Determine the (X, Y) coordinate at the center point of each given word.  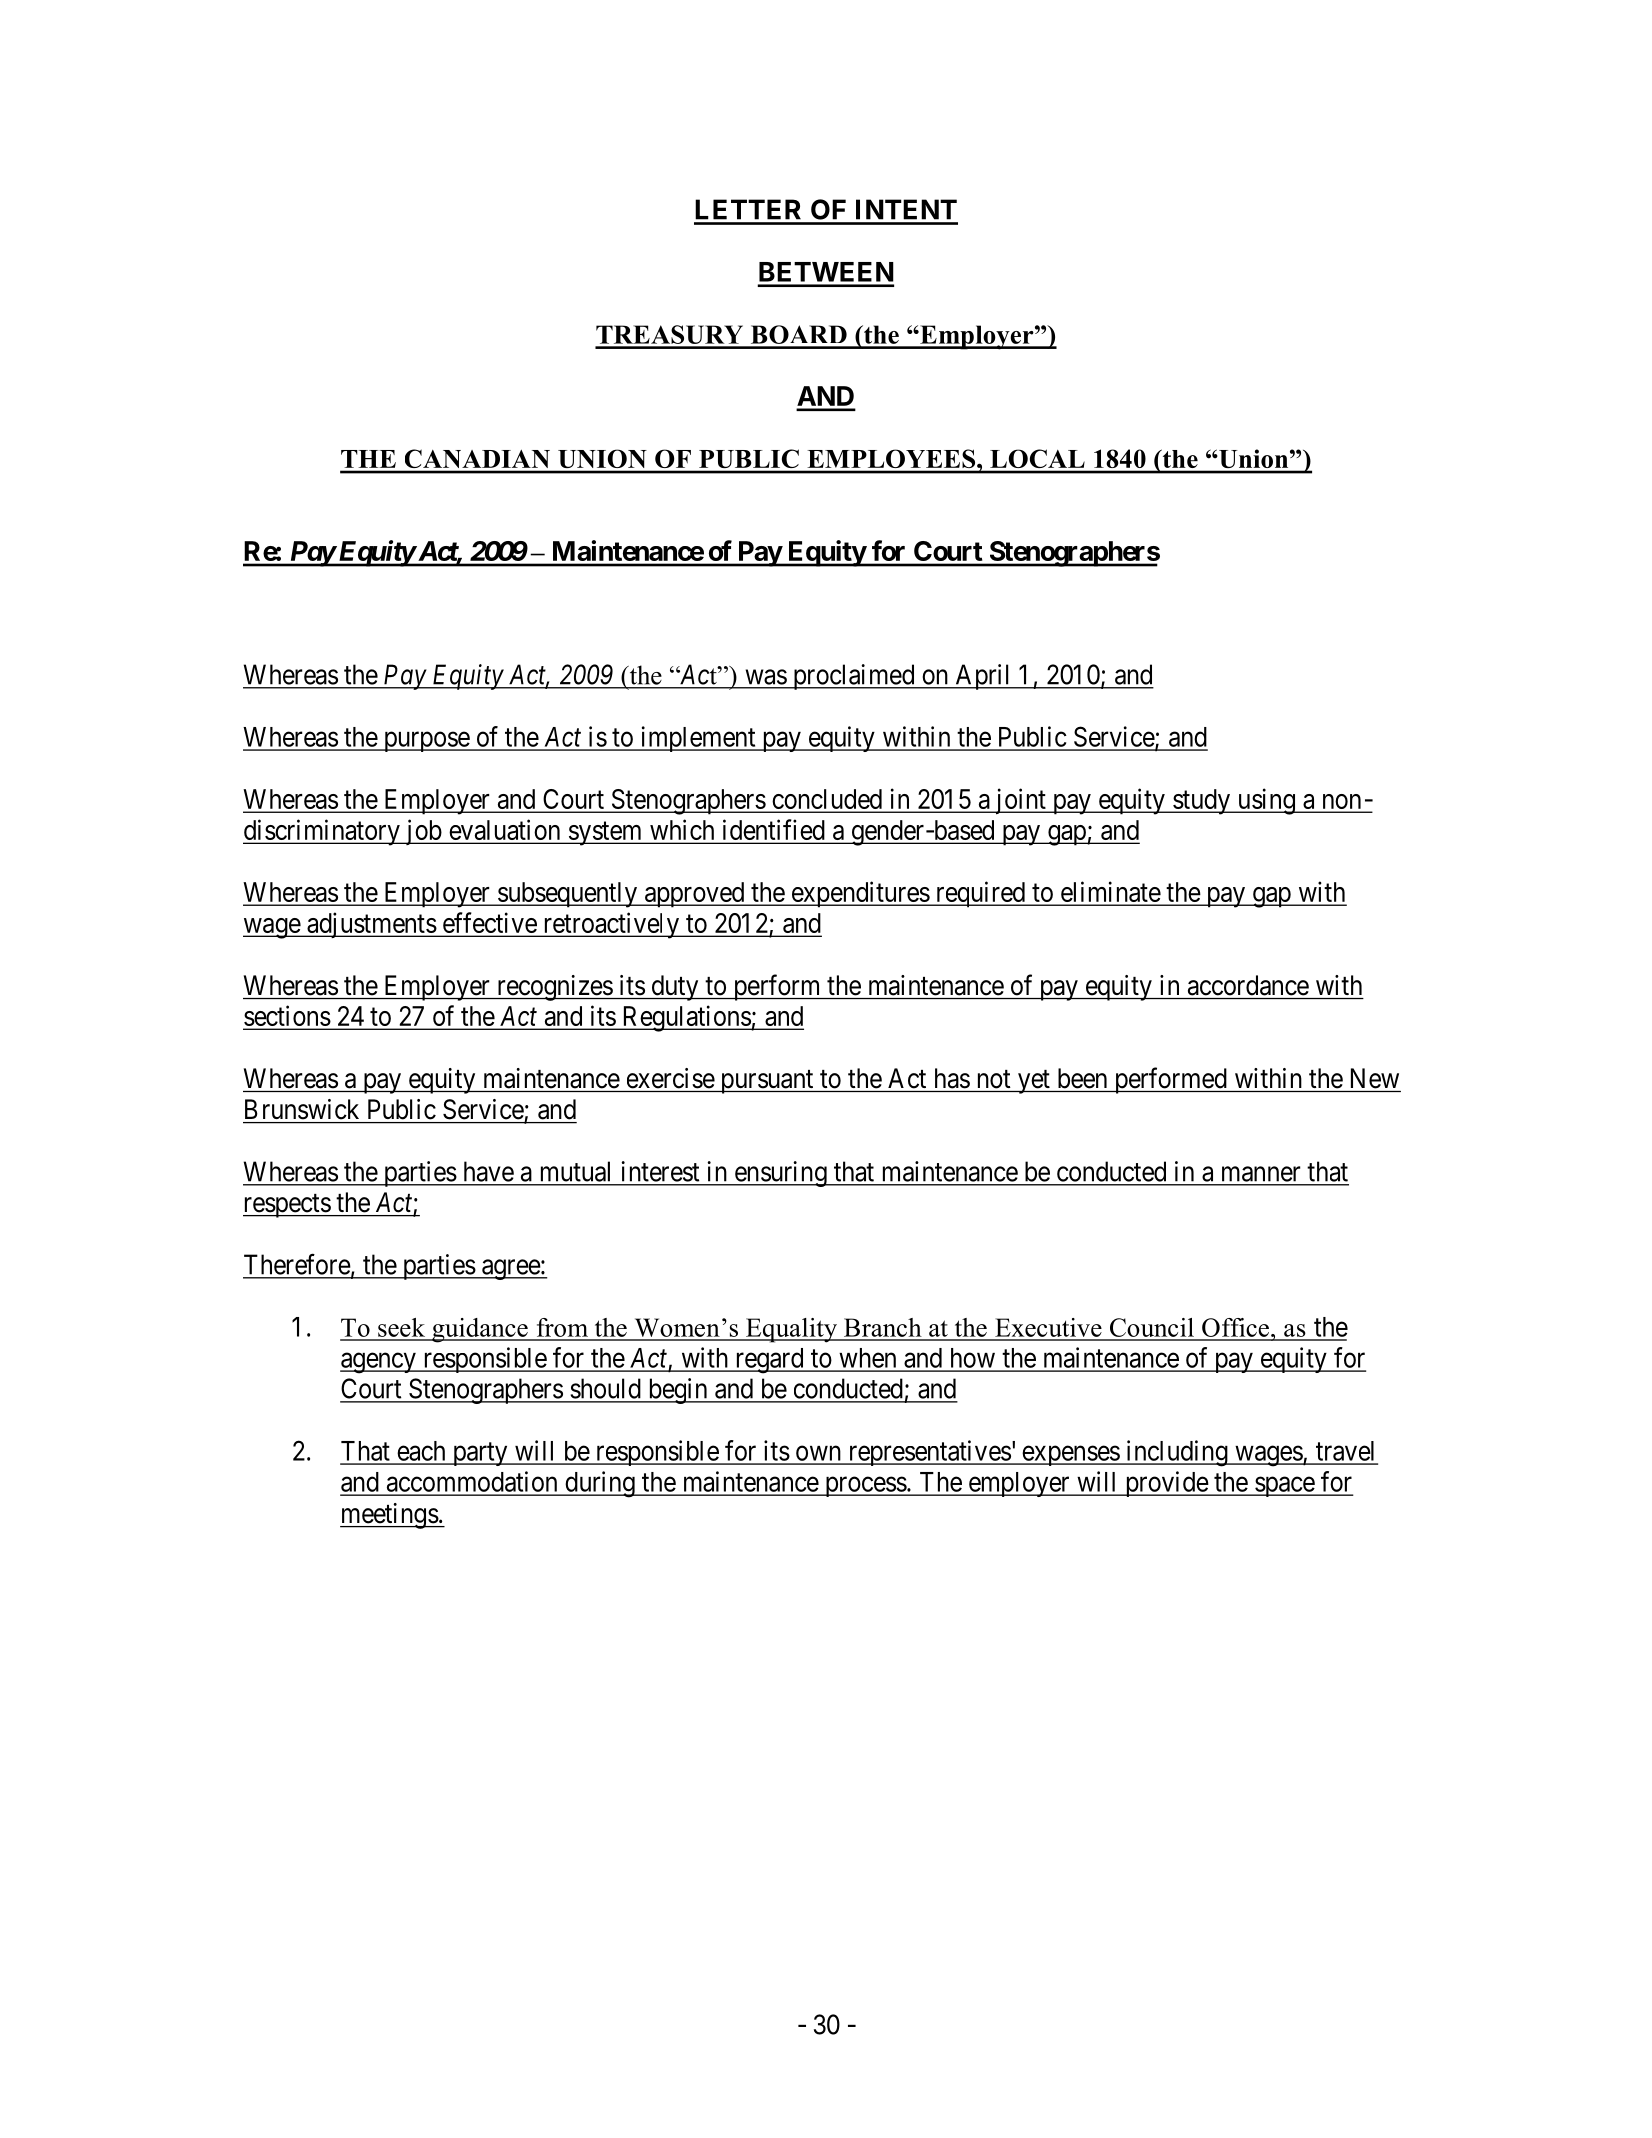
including (1177, 1453)
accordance (1248, 985)
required (980, 894)
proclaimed (853, 677)
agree (510, 1269)
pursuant (767, 1082)
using (1266, 801)
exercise (671, 1078)
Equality (792, 1330)
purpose (426, 742)
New (1375, 1078)
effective (489, 924)
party (480, 1454)
